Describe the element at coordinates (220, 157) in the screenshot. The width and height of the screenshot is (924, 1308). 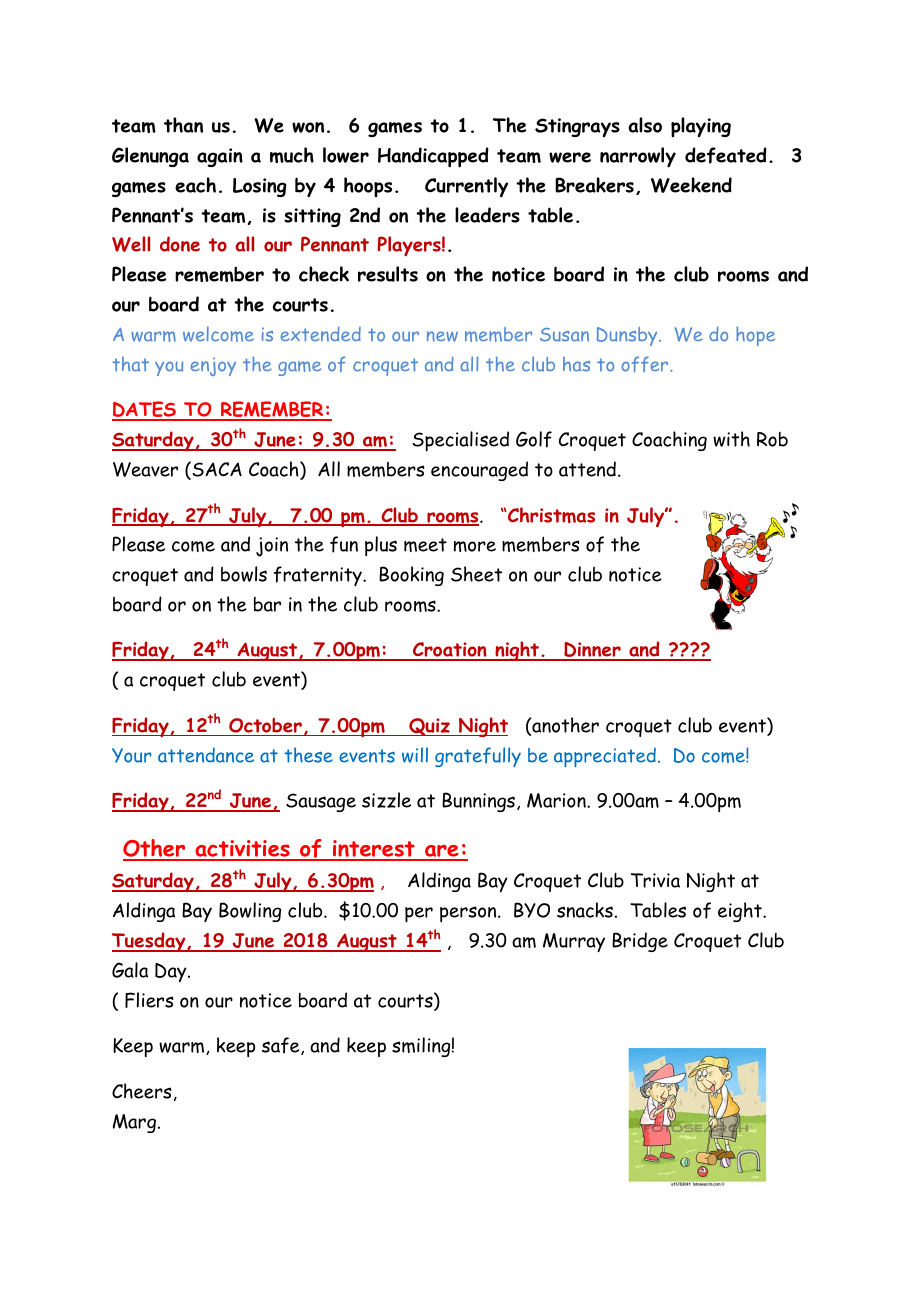
I see `again` at that location.
